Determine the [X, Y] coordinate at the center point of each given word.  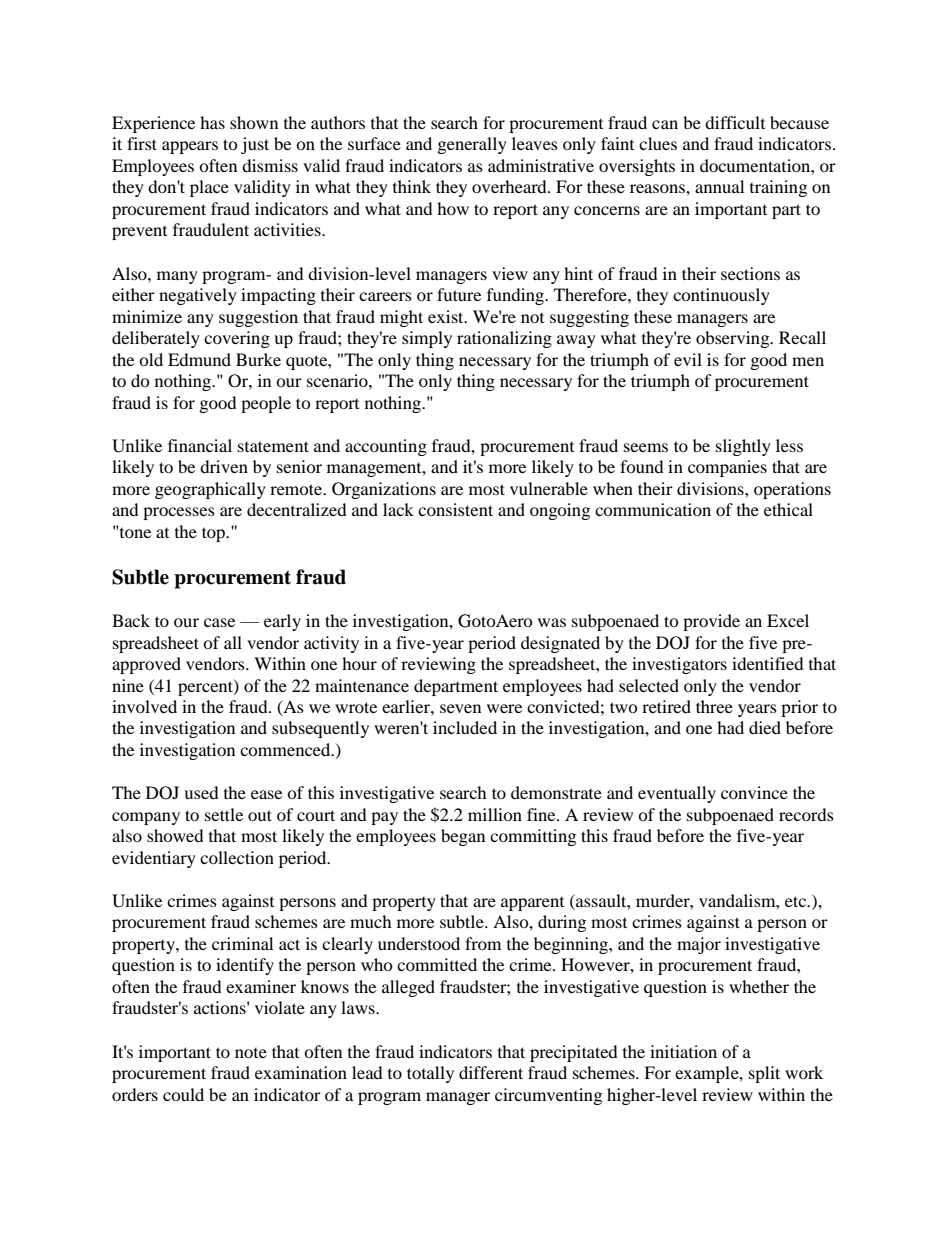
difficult [735, 122]
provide [711, 622]
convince [754, 792]
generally [472, 145]
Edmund [199, 359]
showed [175, 835]
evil [688, 359]
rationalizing [504, 339]
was [552, 622]
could [183, 1094]
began [463, 837]
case [219, 622]
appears [190, 147]
